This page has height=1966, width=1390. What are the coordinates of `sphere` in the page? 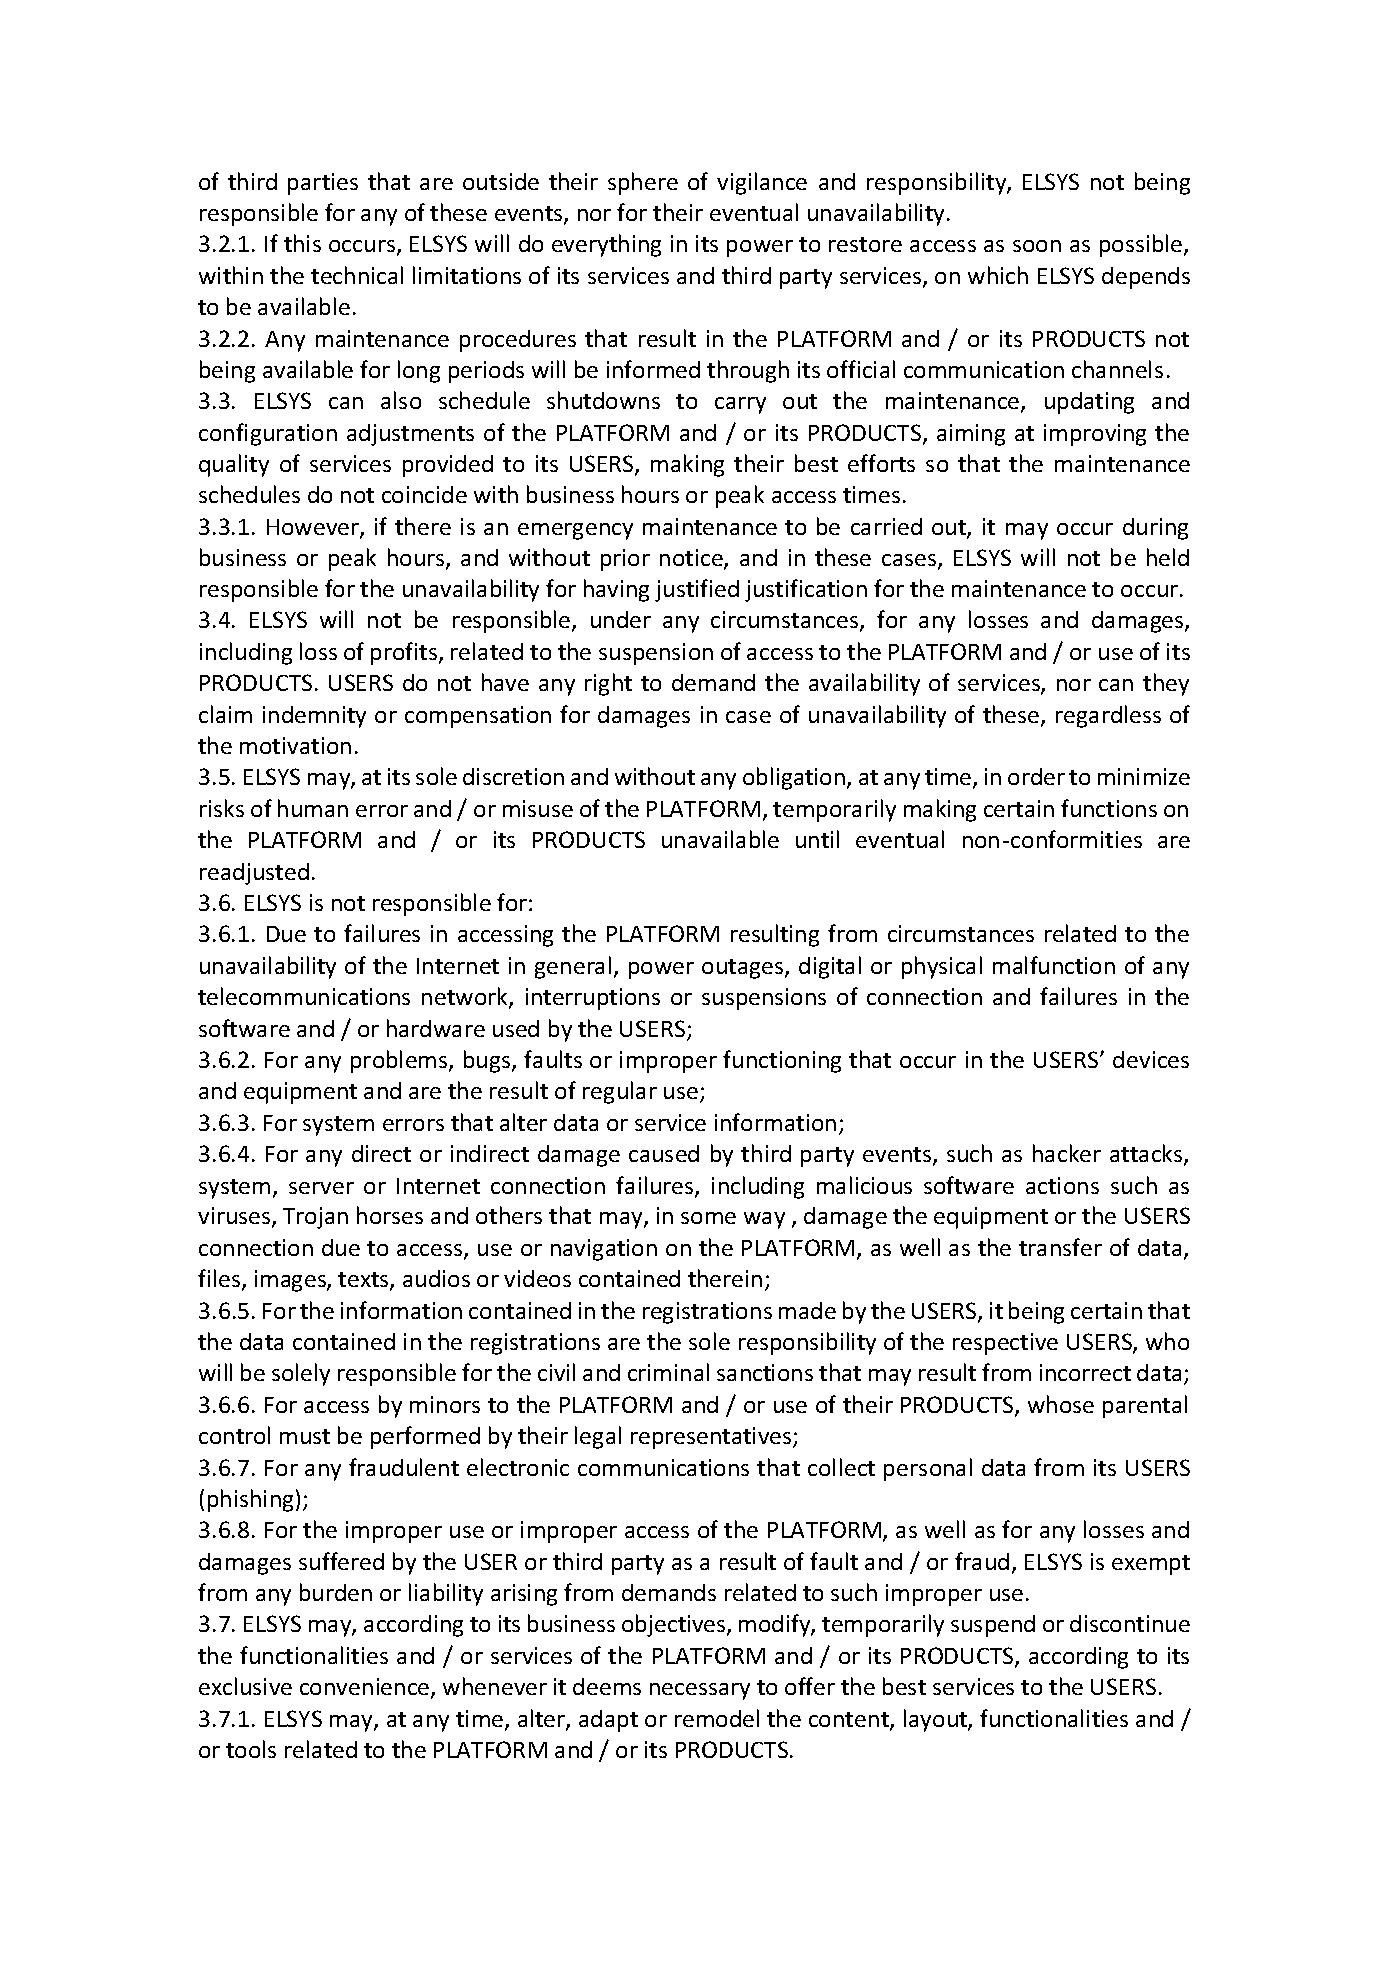 It's located at (643, 183).
